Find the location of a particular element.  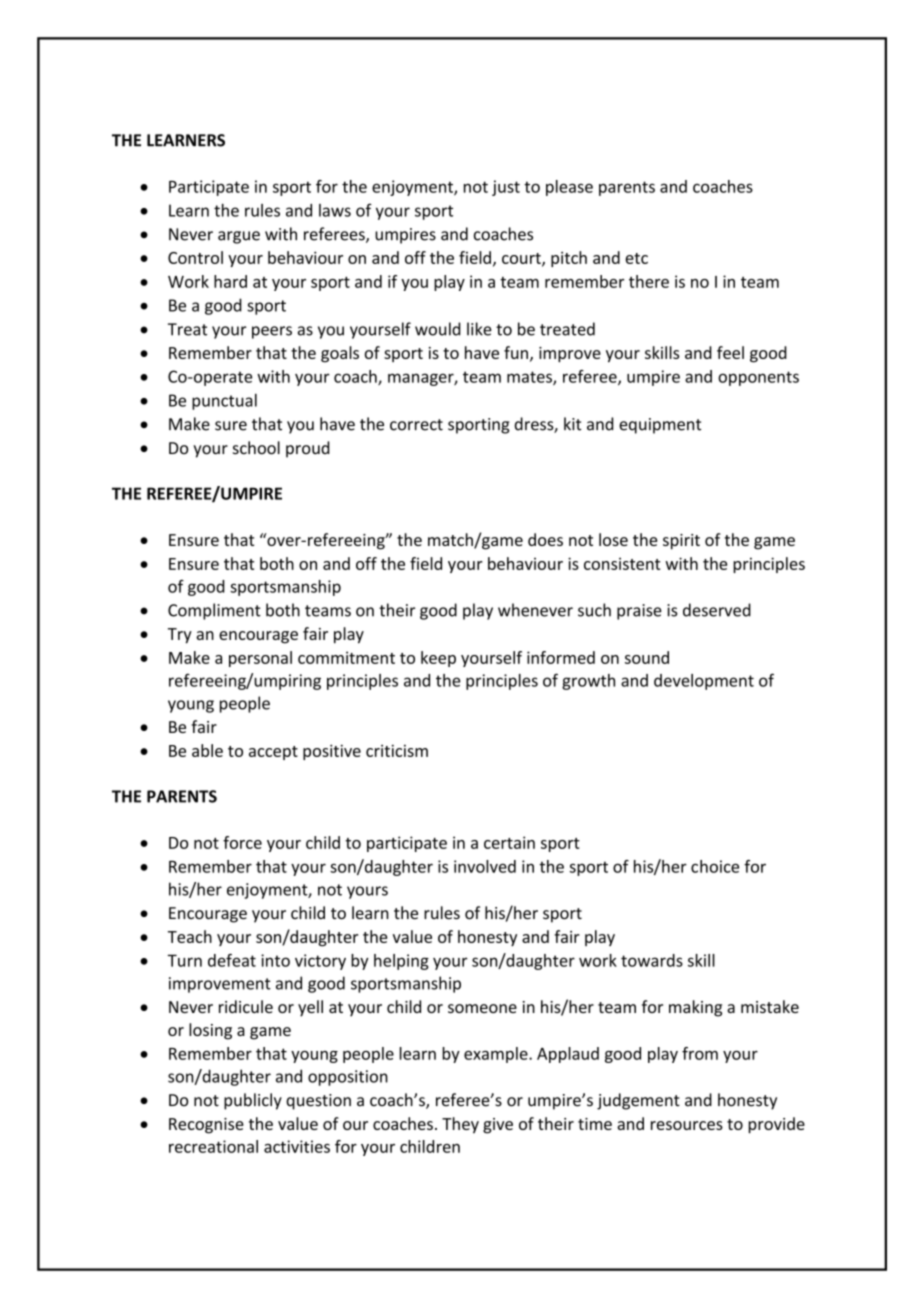

does is located at coordinates (545, 539).
